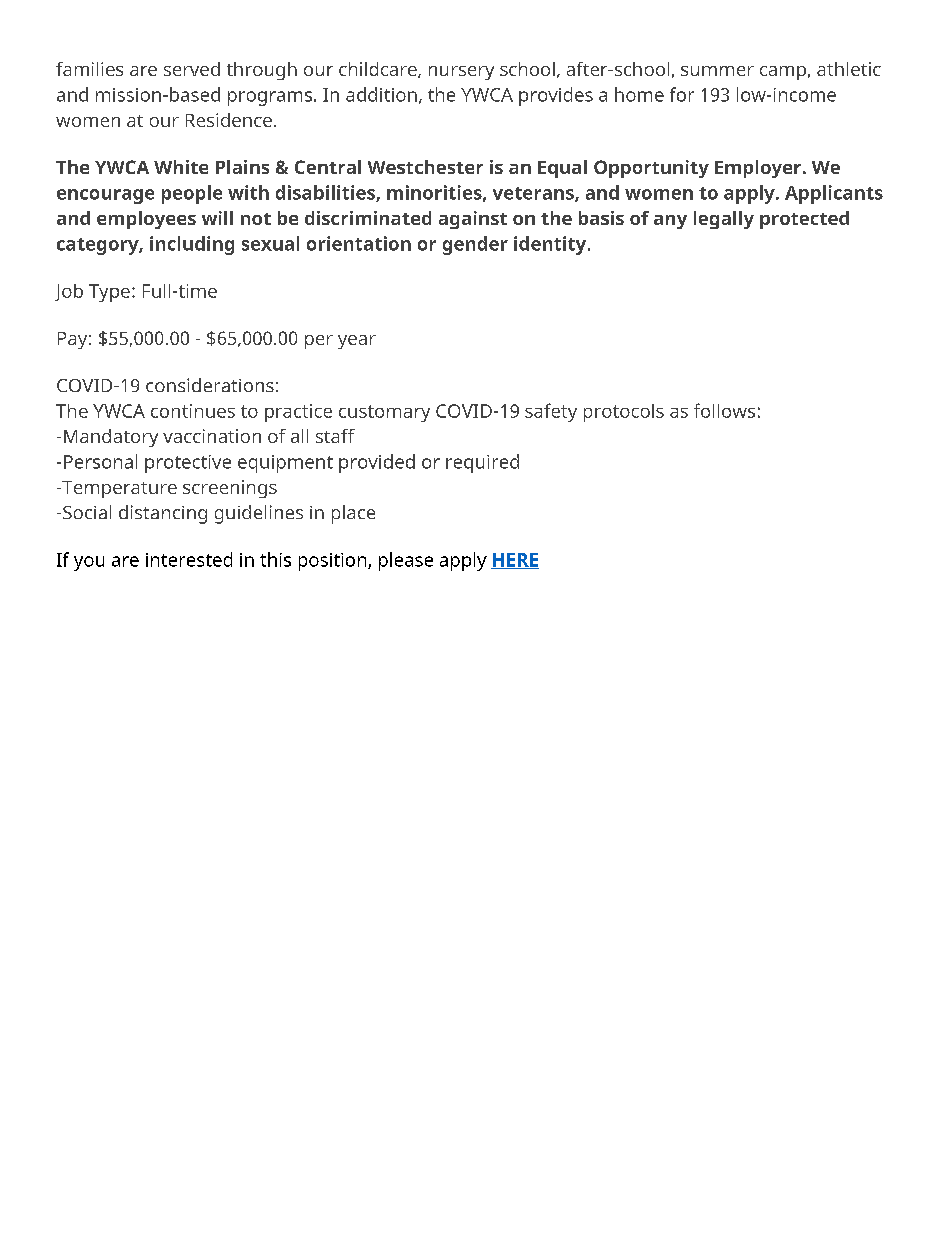 The image size is (952, 1233). Describe the element at coordinates (461, 73) in the page. I see `nursery` at that location.
